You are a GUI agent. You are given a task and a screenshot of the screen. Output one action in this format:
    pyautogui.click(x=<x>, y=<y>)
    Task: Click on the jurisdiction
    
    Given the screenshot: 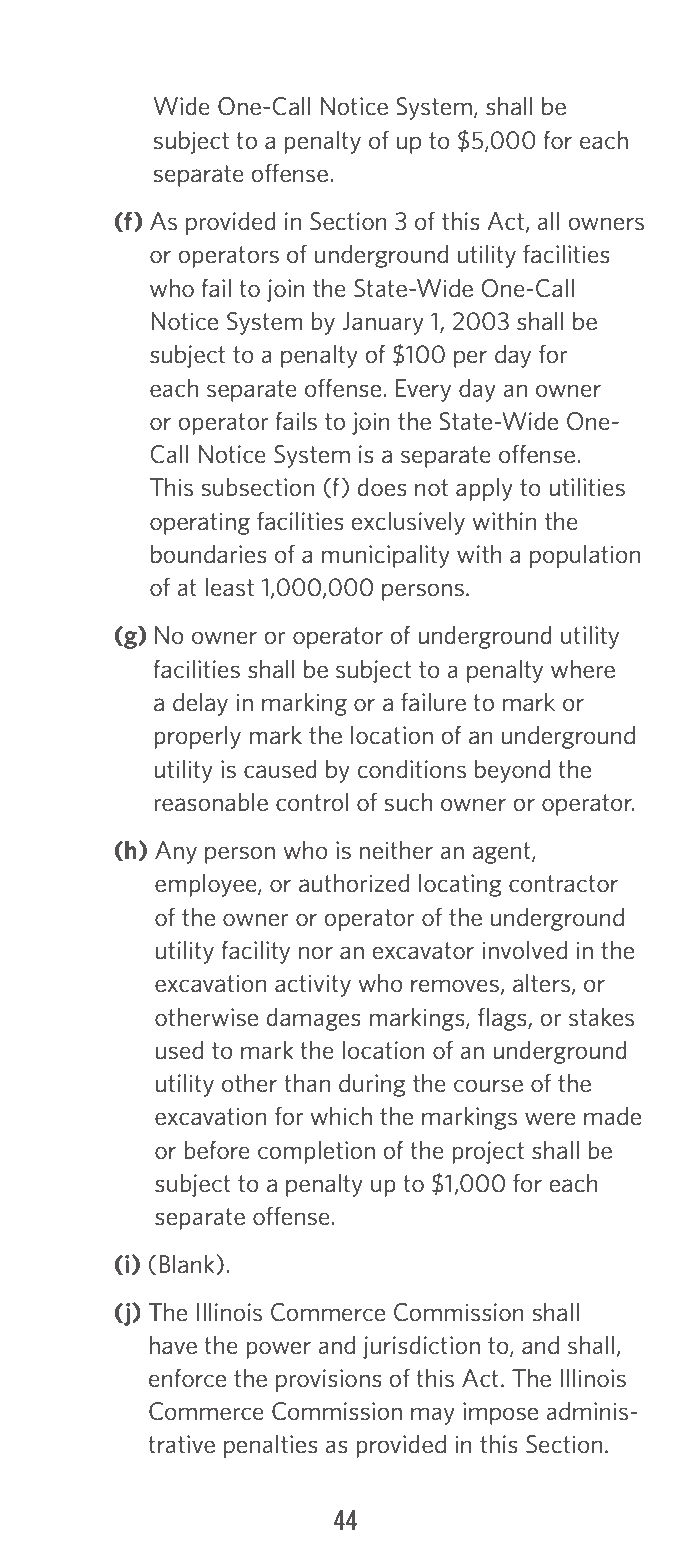 What is the action you would take?
    pyautogui.click(x=421, y=1347)
